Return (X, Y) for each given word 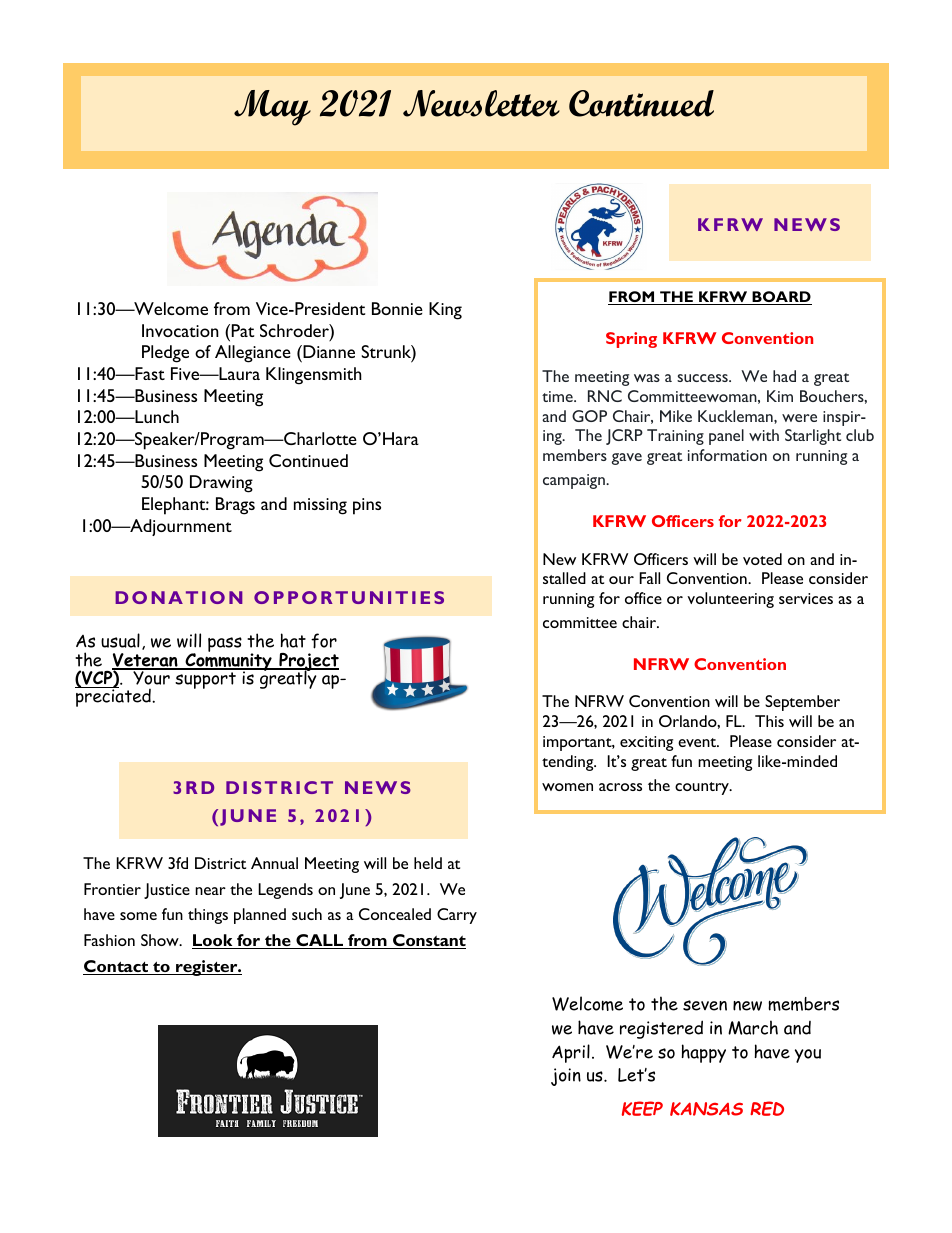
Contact (117, 967)
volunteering (730, 600)
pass (225, 644)
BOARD (781, 298)
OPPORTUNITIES (349, 597)
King (445, 311)
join (566, 1077)
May (272, 108)
